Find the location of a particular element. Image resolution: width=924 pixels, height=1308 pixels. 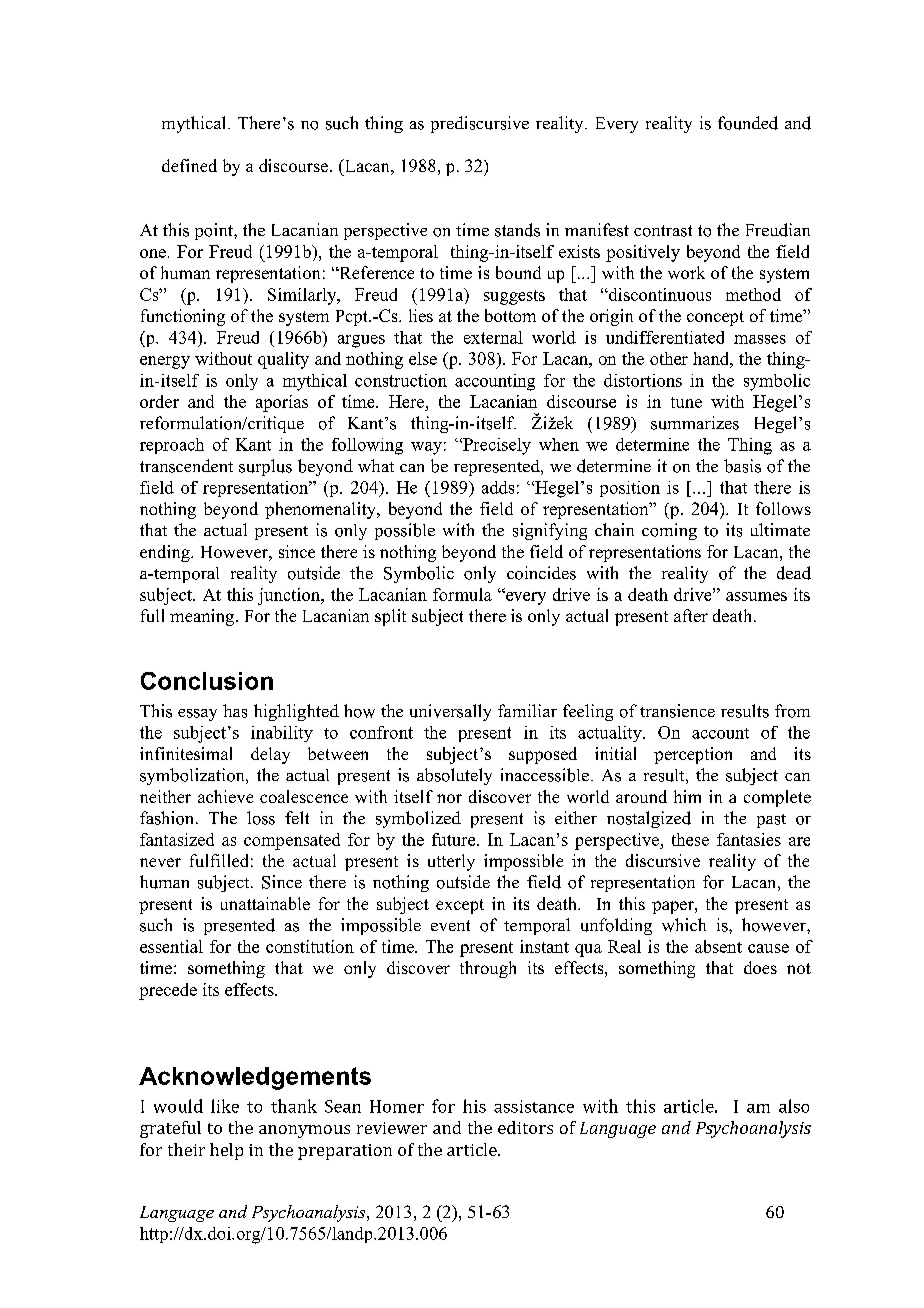

adds is located at coordinates (498, 487).
